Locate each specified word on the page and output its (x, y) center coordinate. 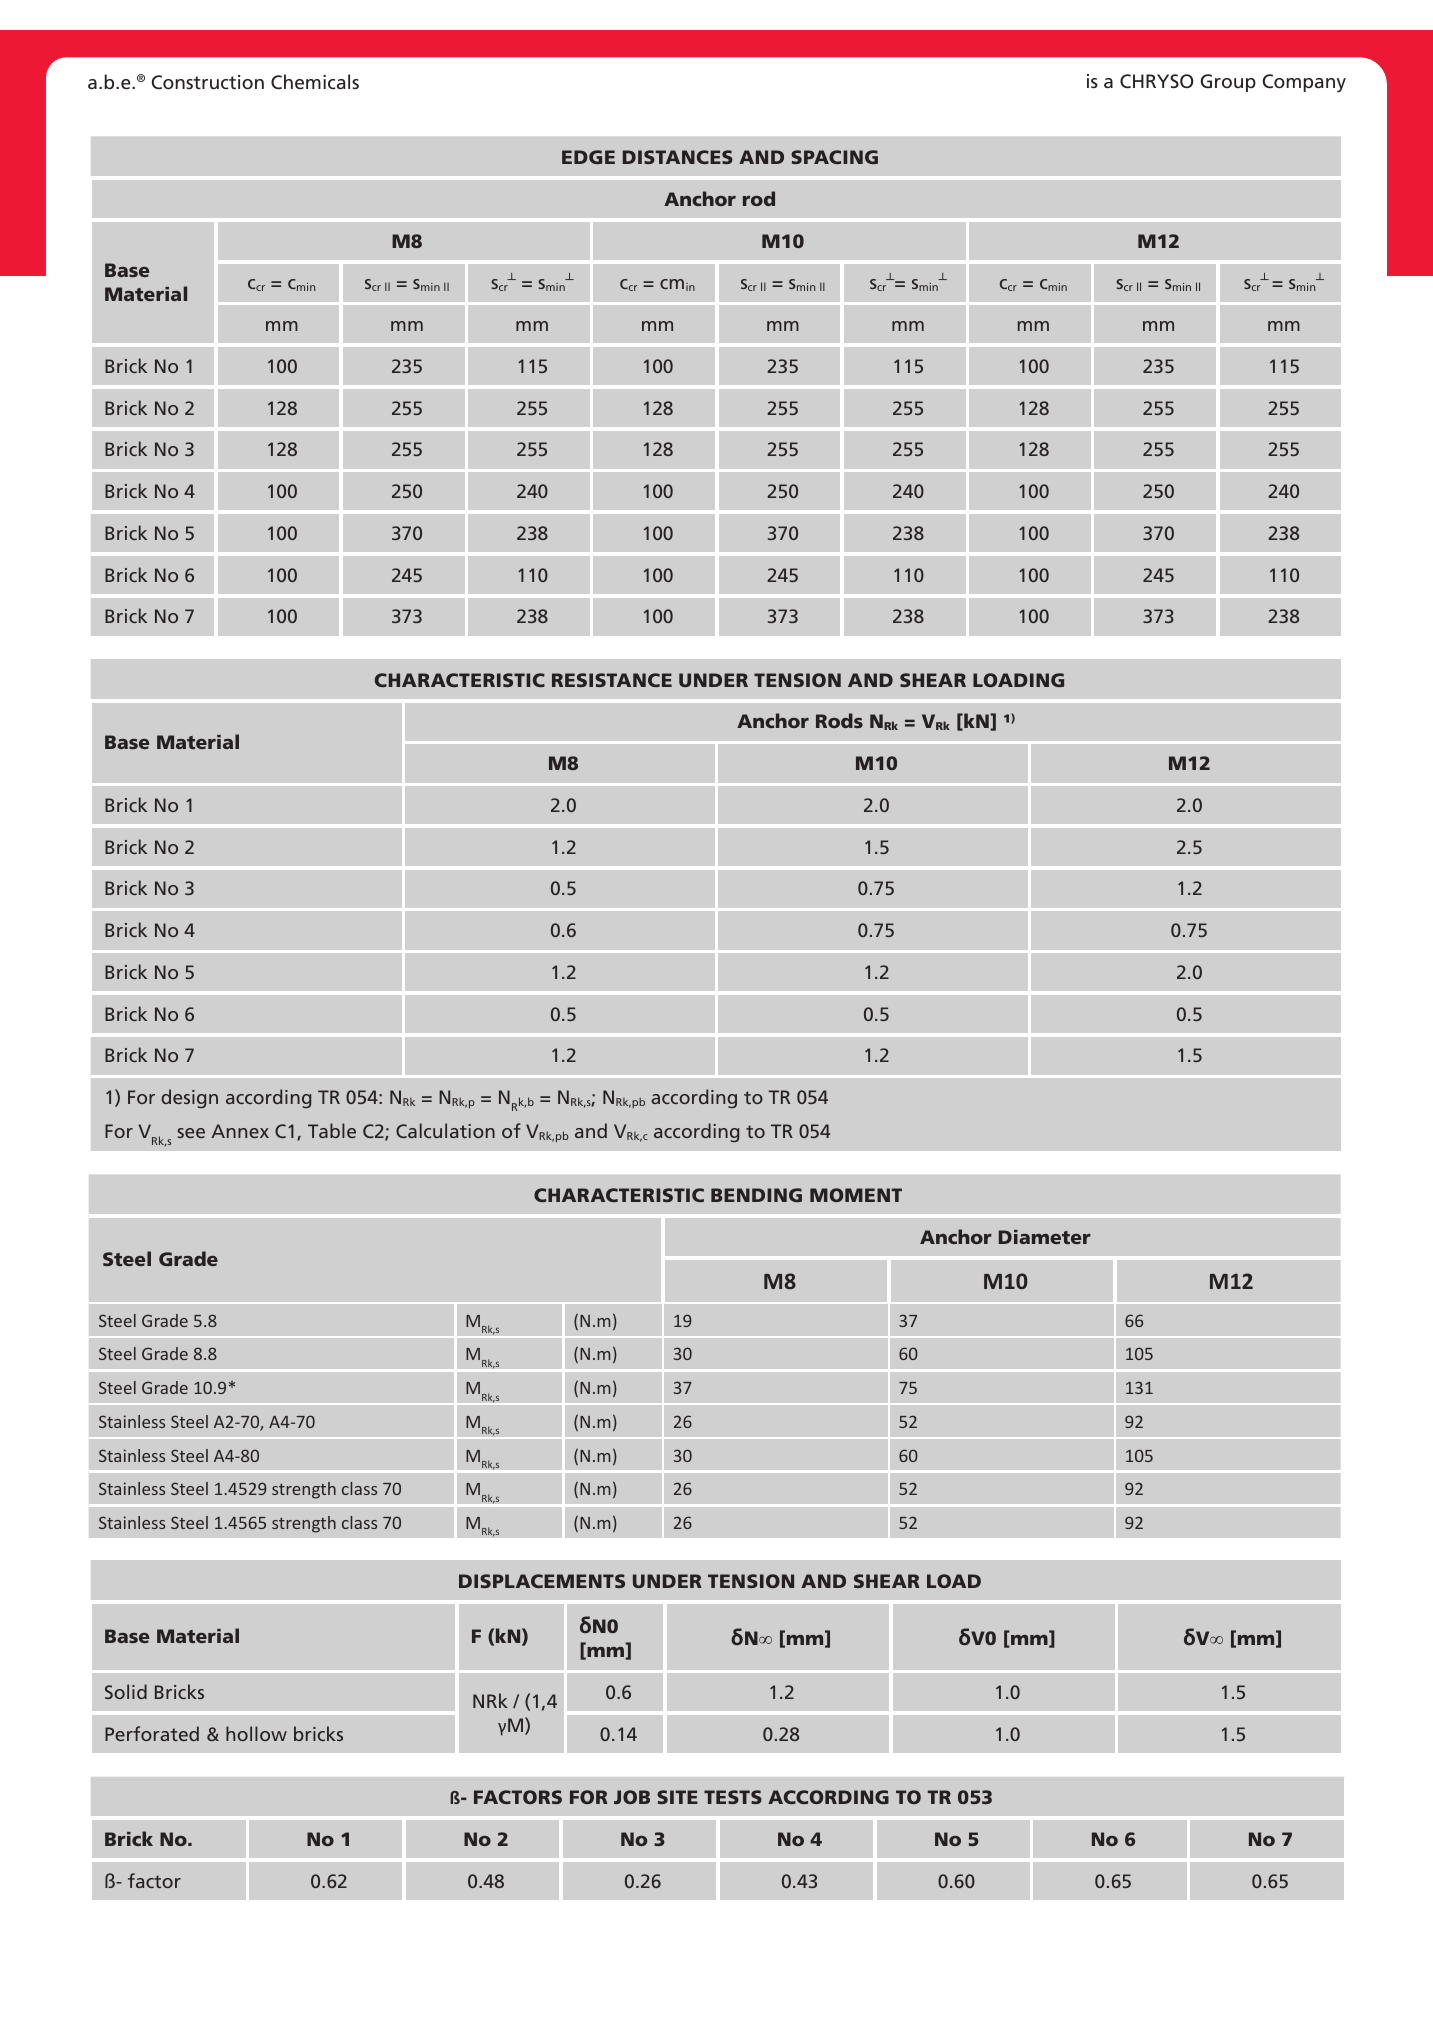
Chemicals (315, 82)
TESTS (733, 1797)
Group (1228, 83)
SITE (677, 1797)
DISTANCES (678, 157)
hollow (256, 1733)
